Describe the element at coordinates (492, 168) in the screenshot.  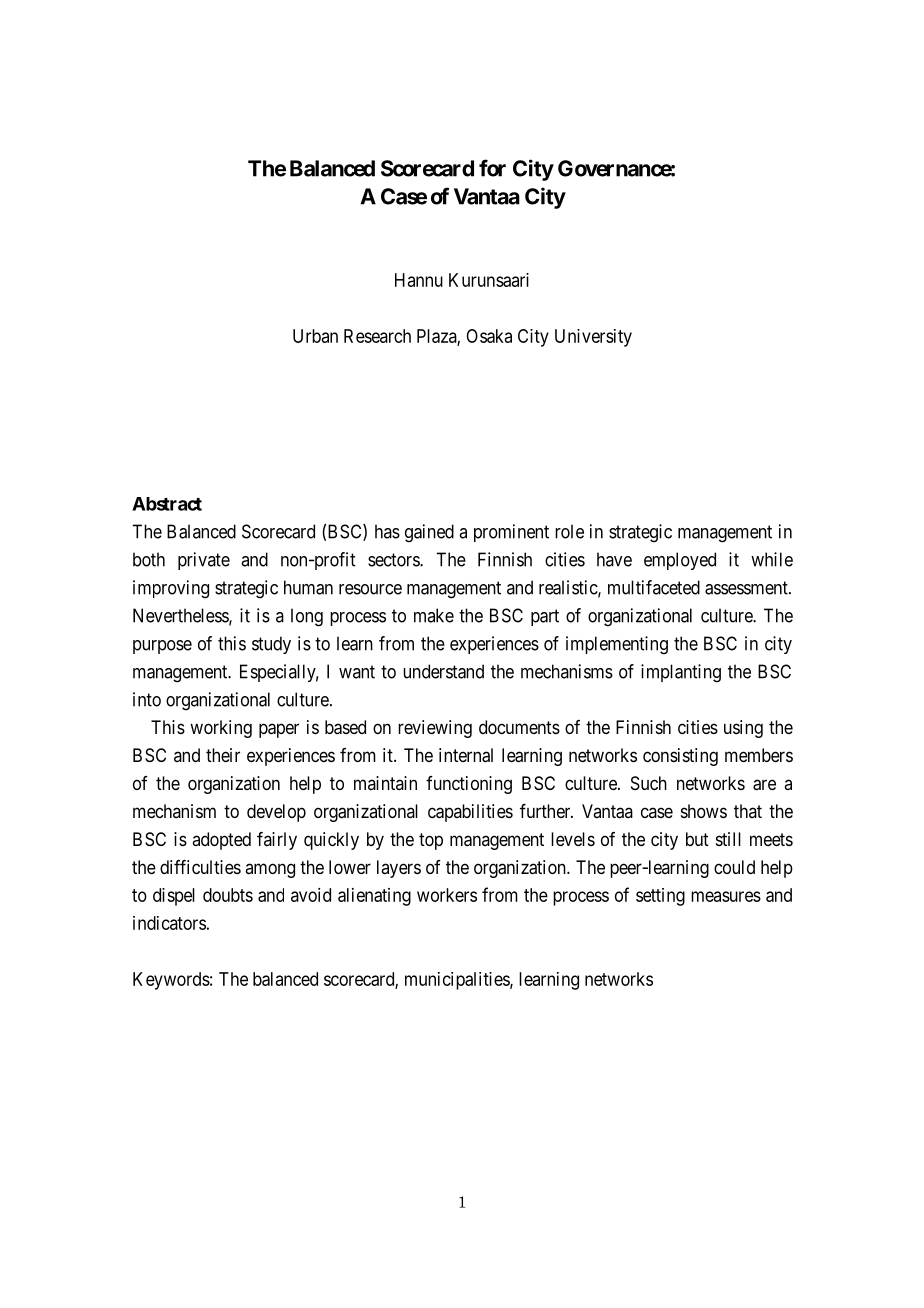
I see `for` at that location.
